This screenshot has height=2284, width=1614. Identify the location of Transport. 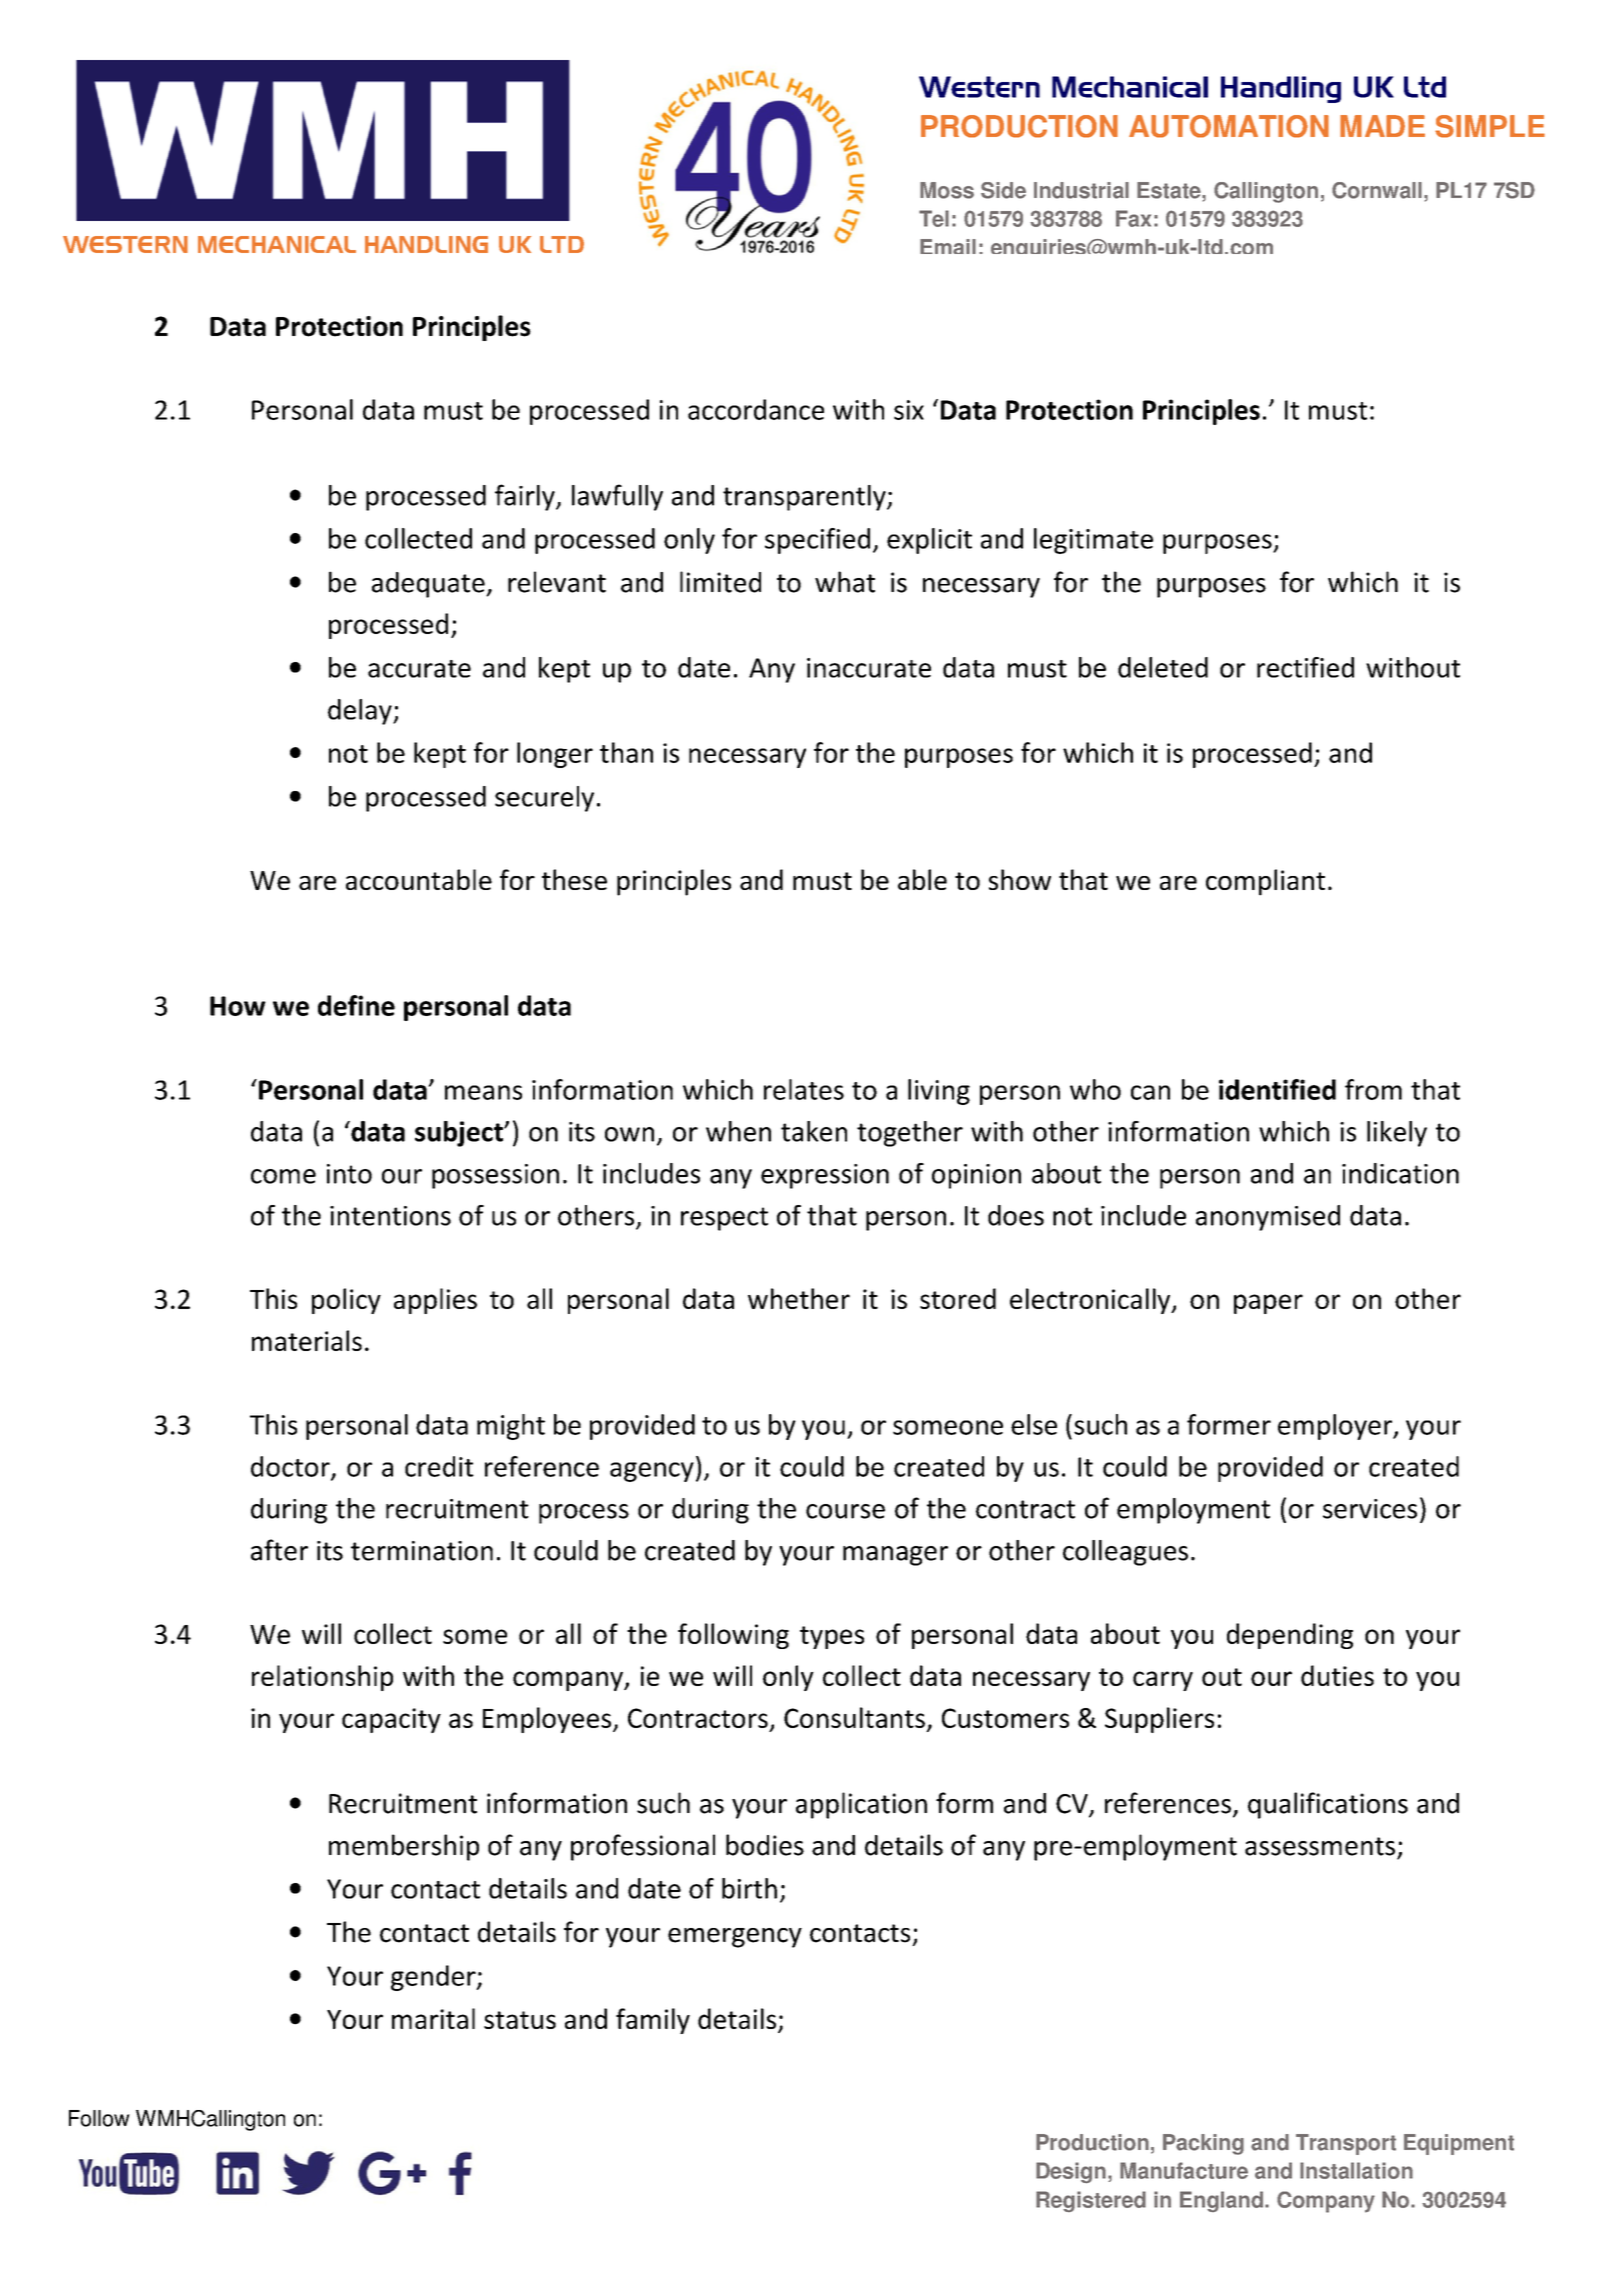
(1346, 2144).
